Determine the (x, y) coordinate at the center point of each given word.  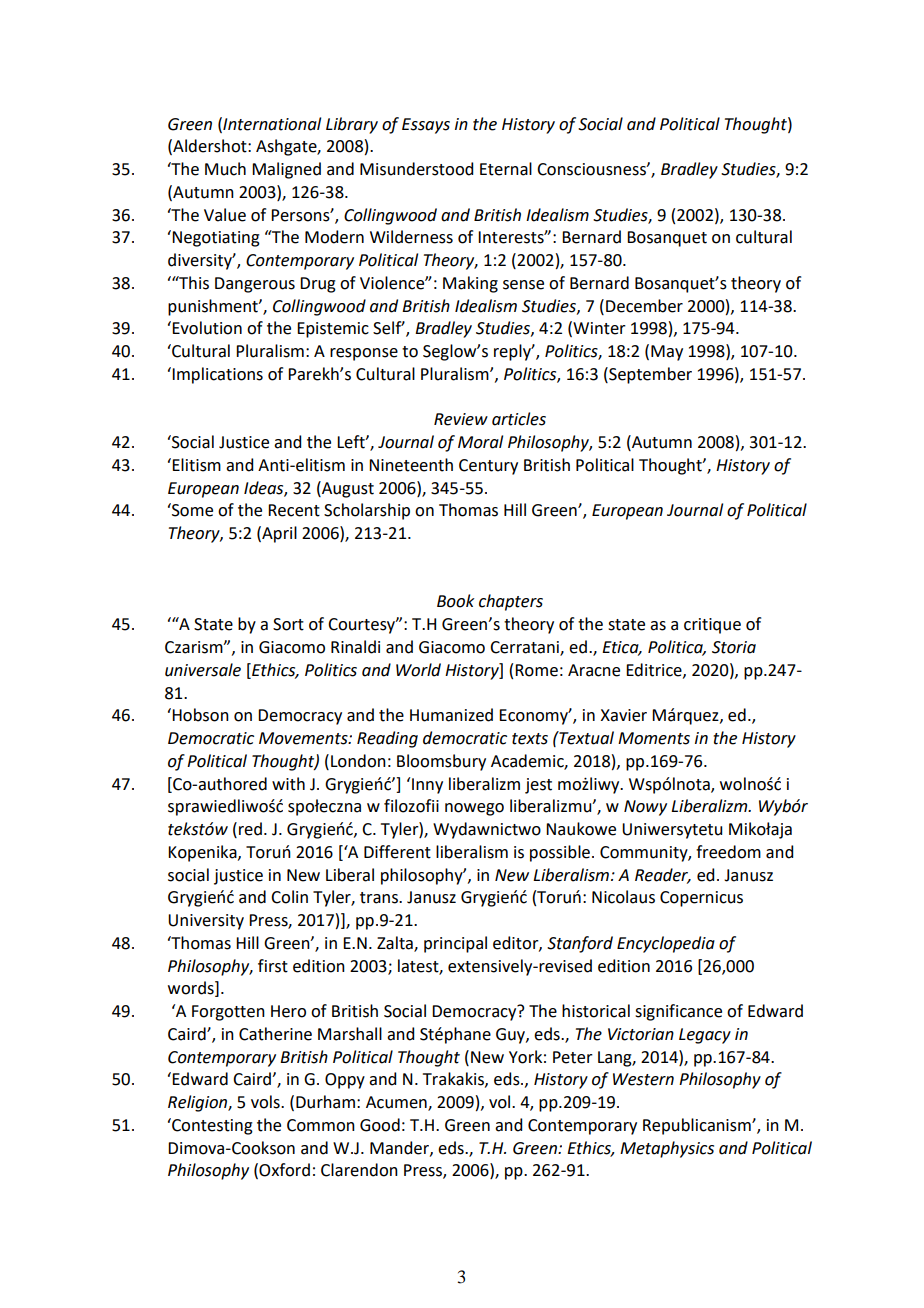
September (649, 375)
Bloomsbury (441, 762)
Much (225, 169)
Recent (294, 510)
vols (266, 1102)
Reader (663, 875)
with (288, 784)
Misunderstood (416, 169)
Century (488, 467)
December (644, 306)
